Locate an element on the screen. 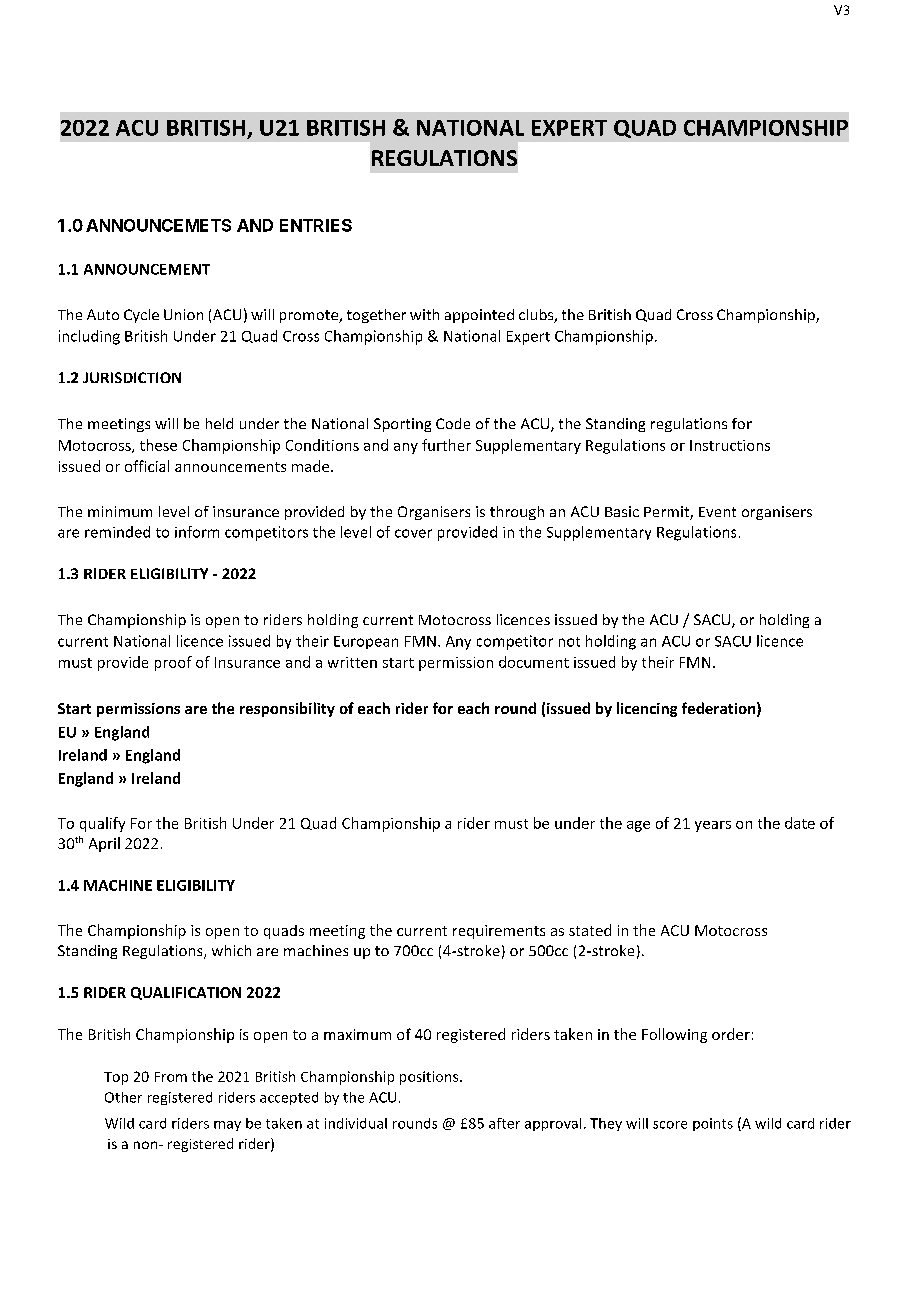  Union is located at coordinates (183, 314).
